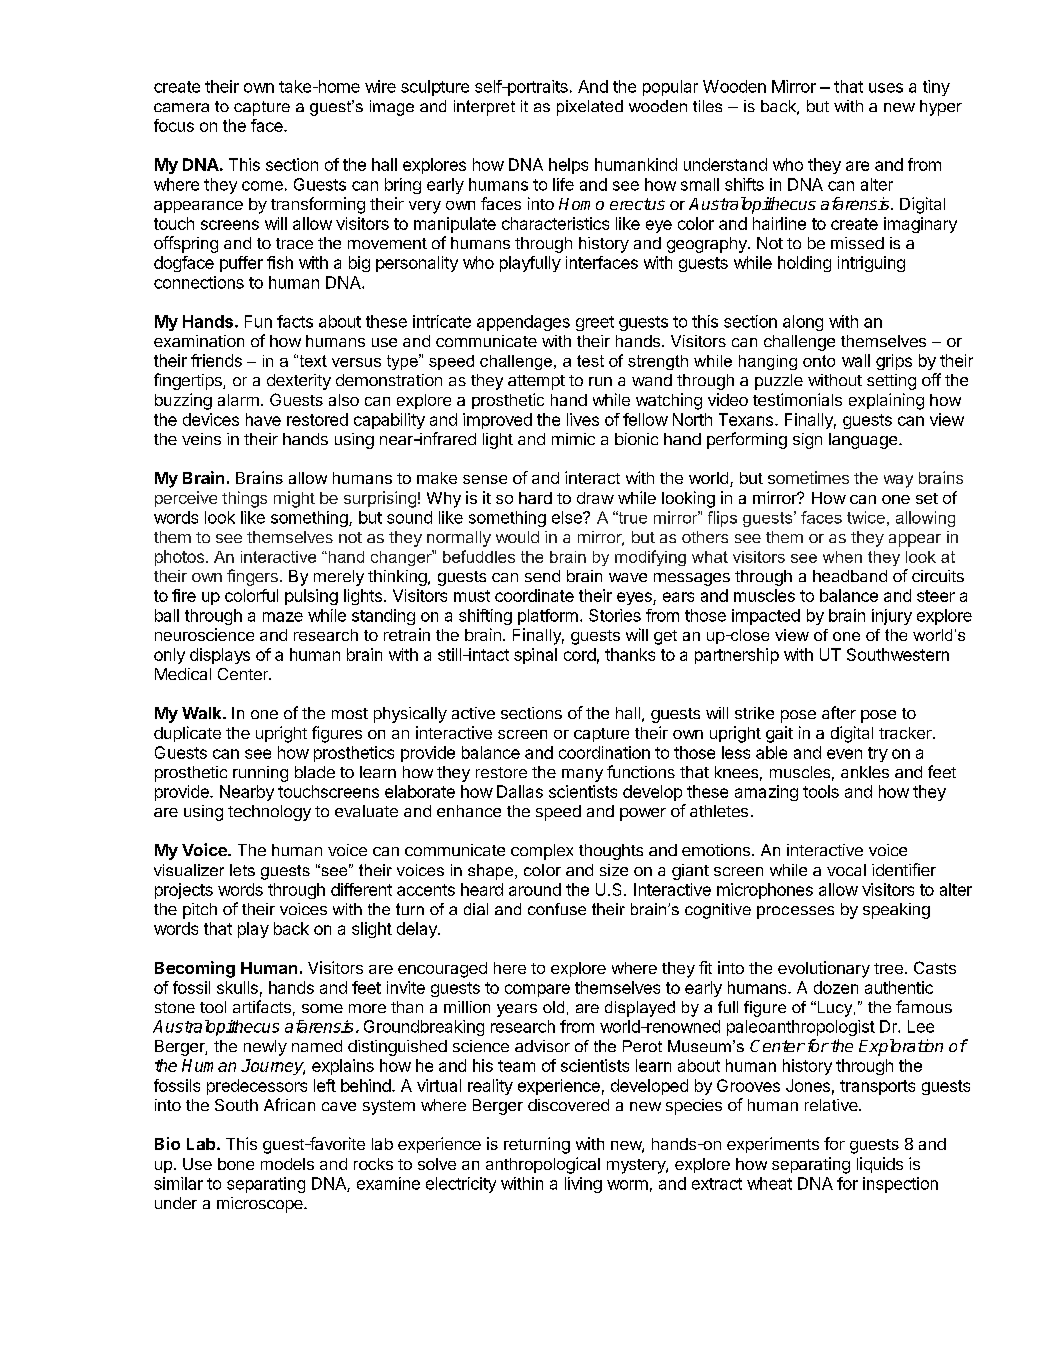  I want to click on camera, so click(181, 107).
